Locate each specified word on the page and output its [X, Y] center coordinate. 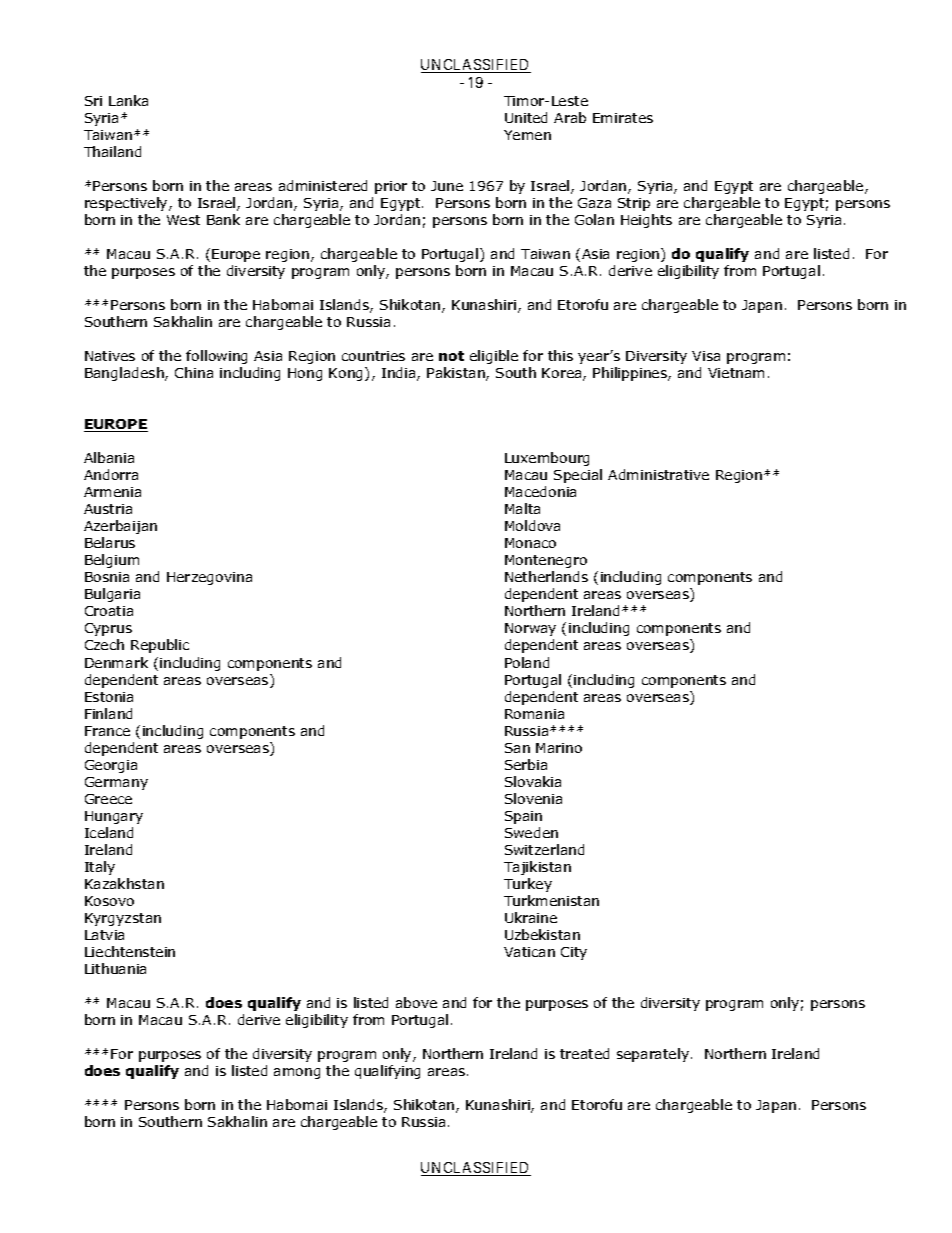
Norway [530, 629]
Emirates [623, 118]
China [194, 372]
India [400, 374]
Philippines [631, 374]
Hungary [114, 817]
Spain [523, 817]
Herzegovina [209, 578]
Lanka [128, 100]
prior [391, 187]
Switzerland [544, 849]
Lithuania [115, 968]
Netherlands [546, 576]
